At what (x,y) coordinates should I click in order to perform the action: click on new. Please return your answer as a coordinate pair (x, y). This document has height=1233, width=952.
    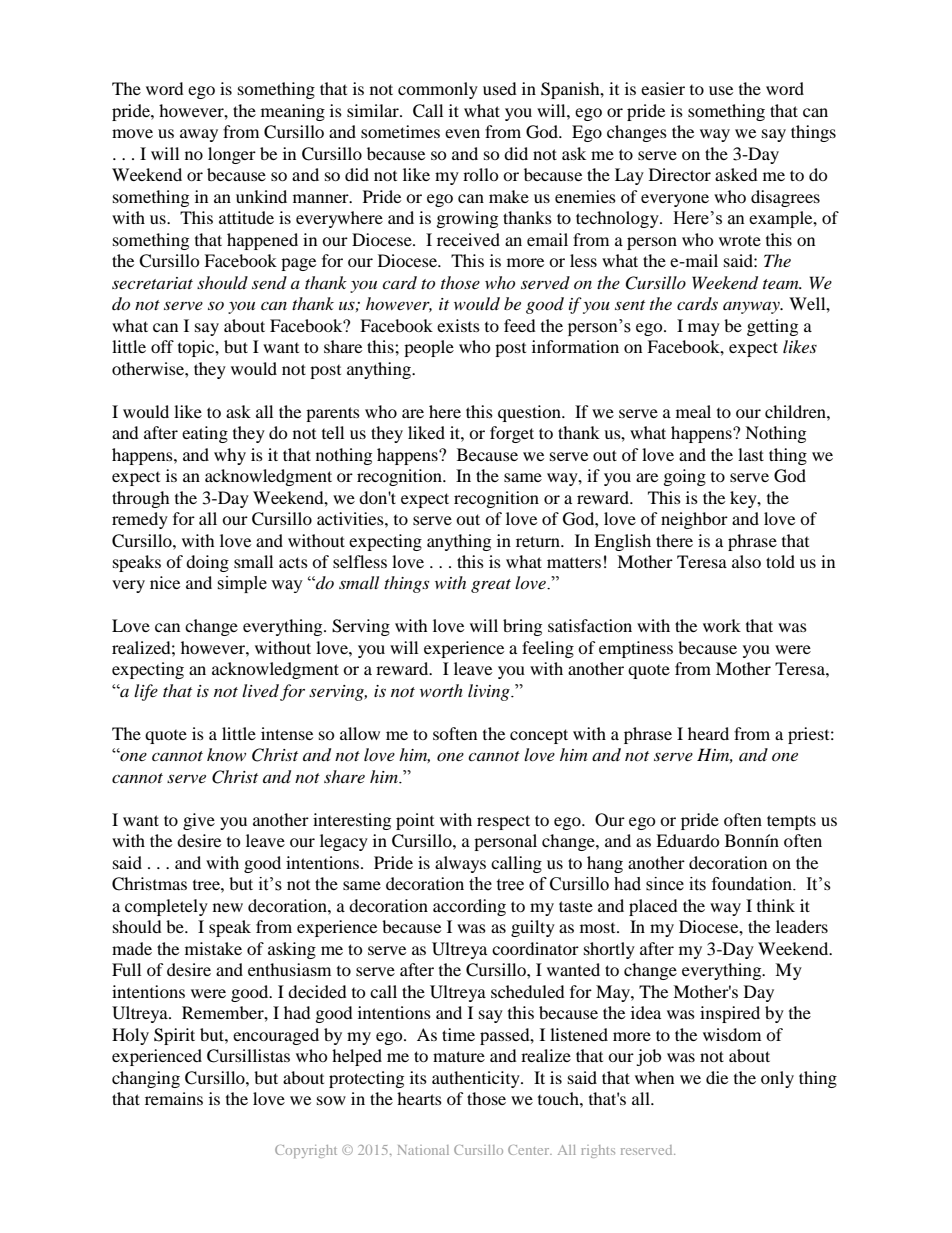
    Looking at the image, I should click on (228, 907).
